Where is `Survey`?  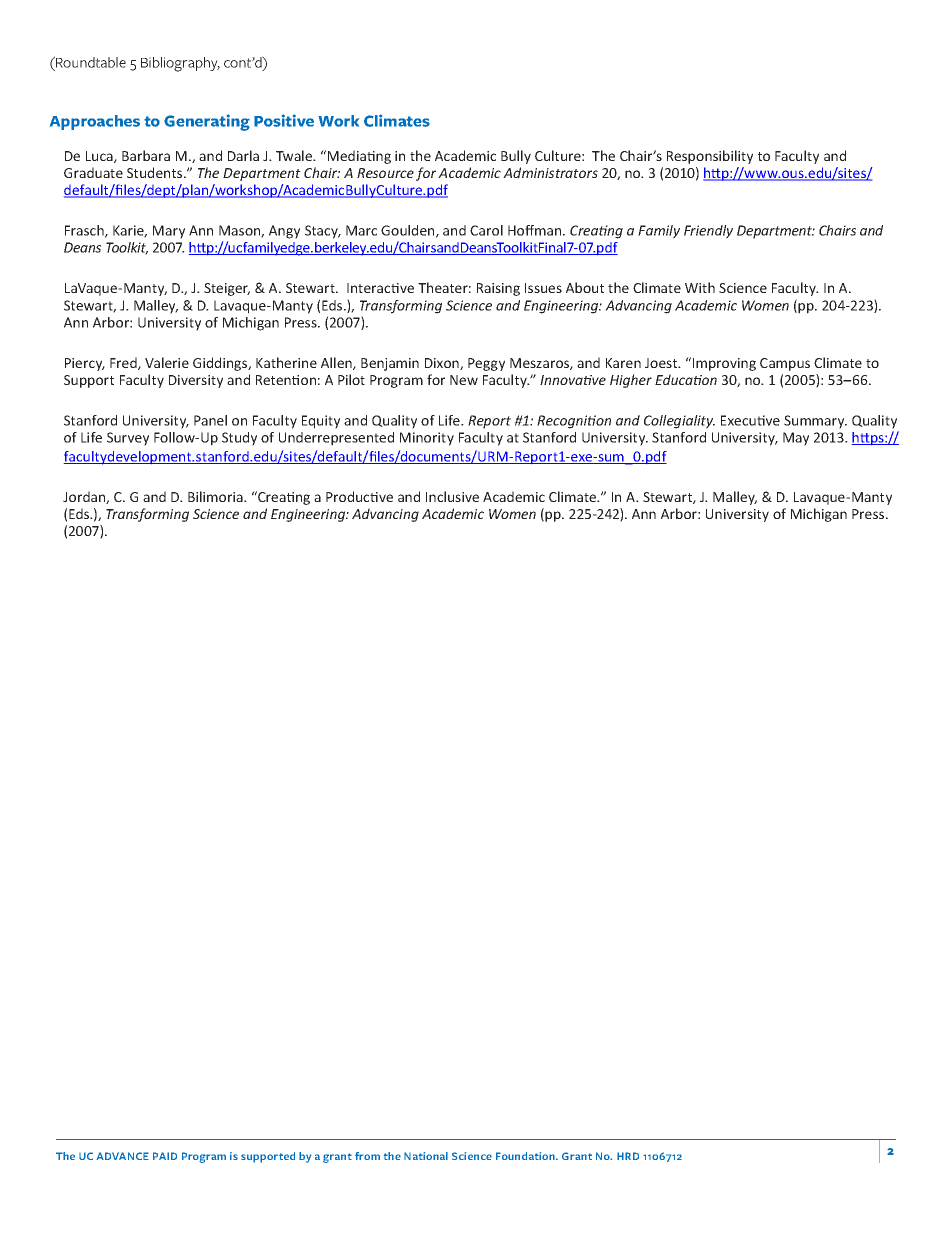
Survey is located at coordinates (128, 439).
